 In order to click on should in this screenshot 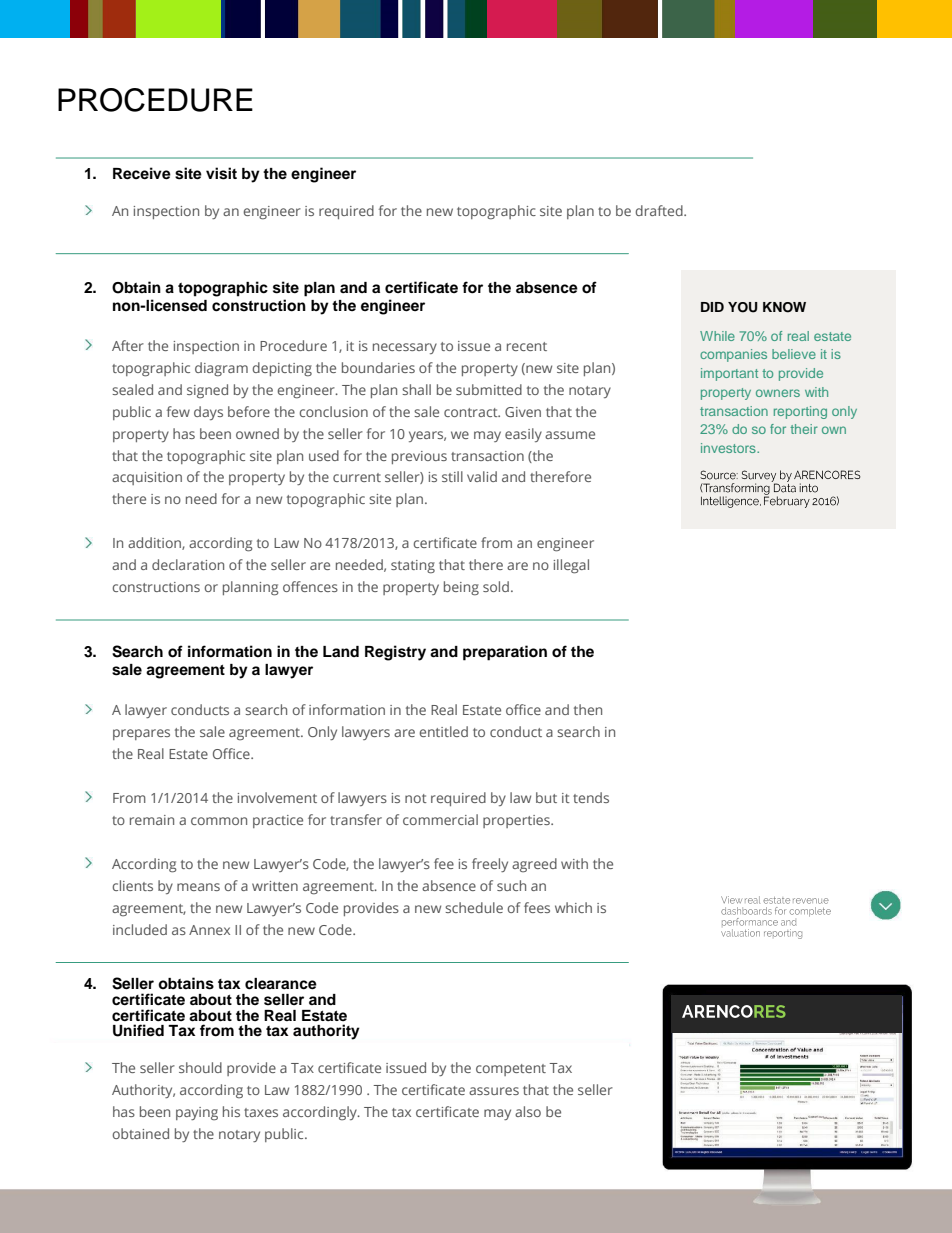, I will do `click(200, 1067)`.
